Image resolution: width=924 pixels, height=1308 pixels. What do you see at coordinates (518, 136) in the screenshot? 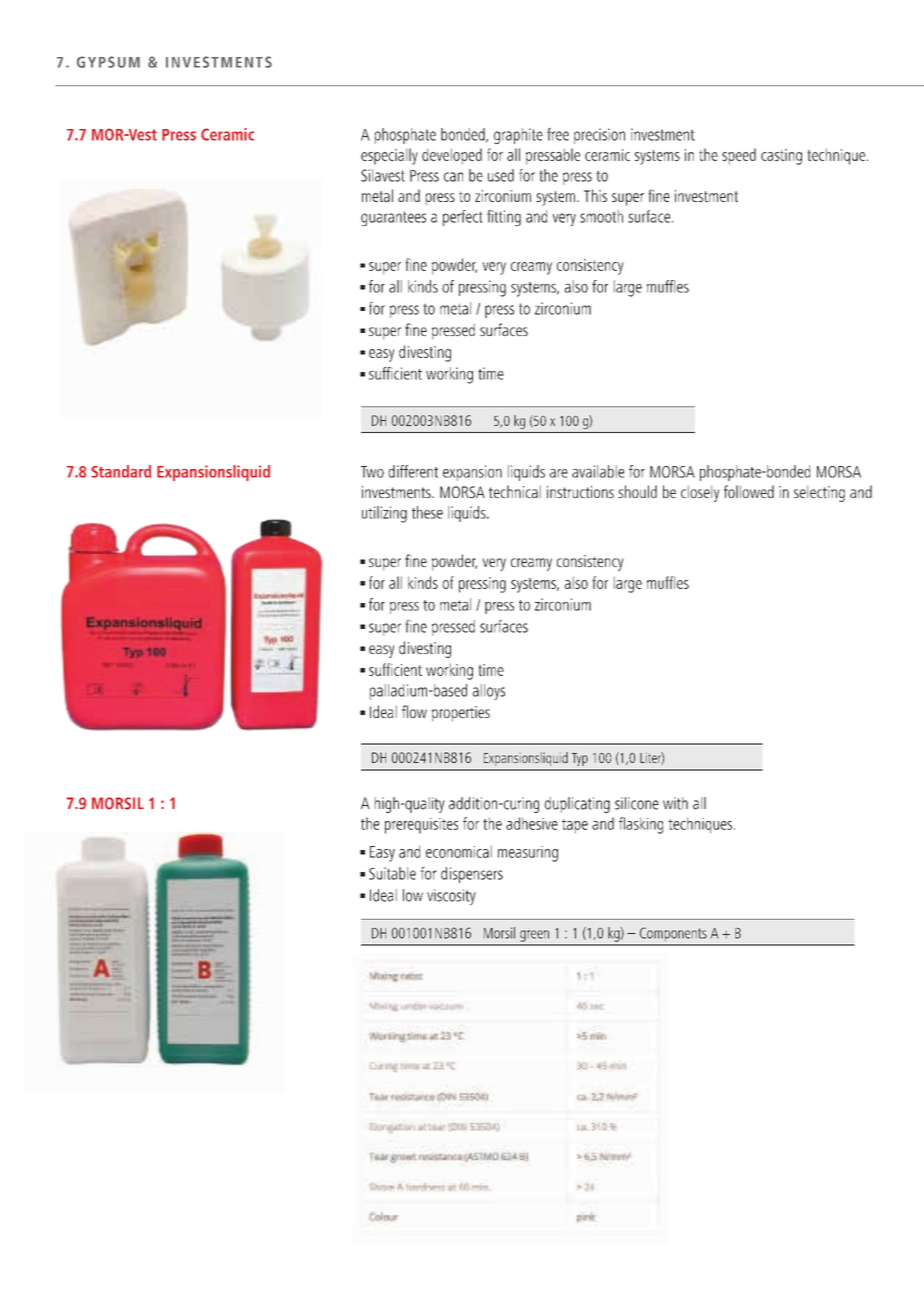
I see `graphite` at bounding box center [518, 136].
